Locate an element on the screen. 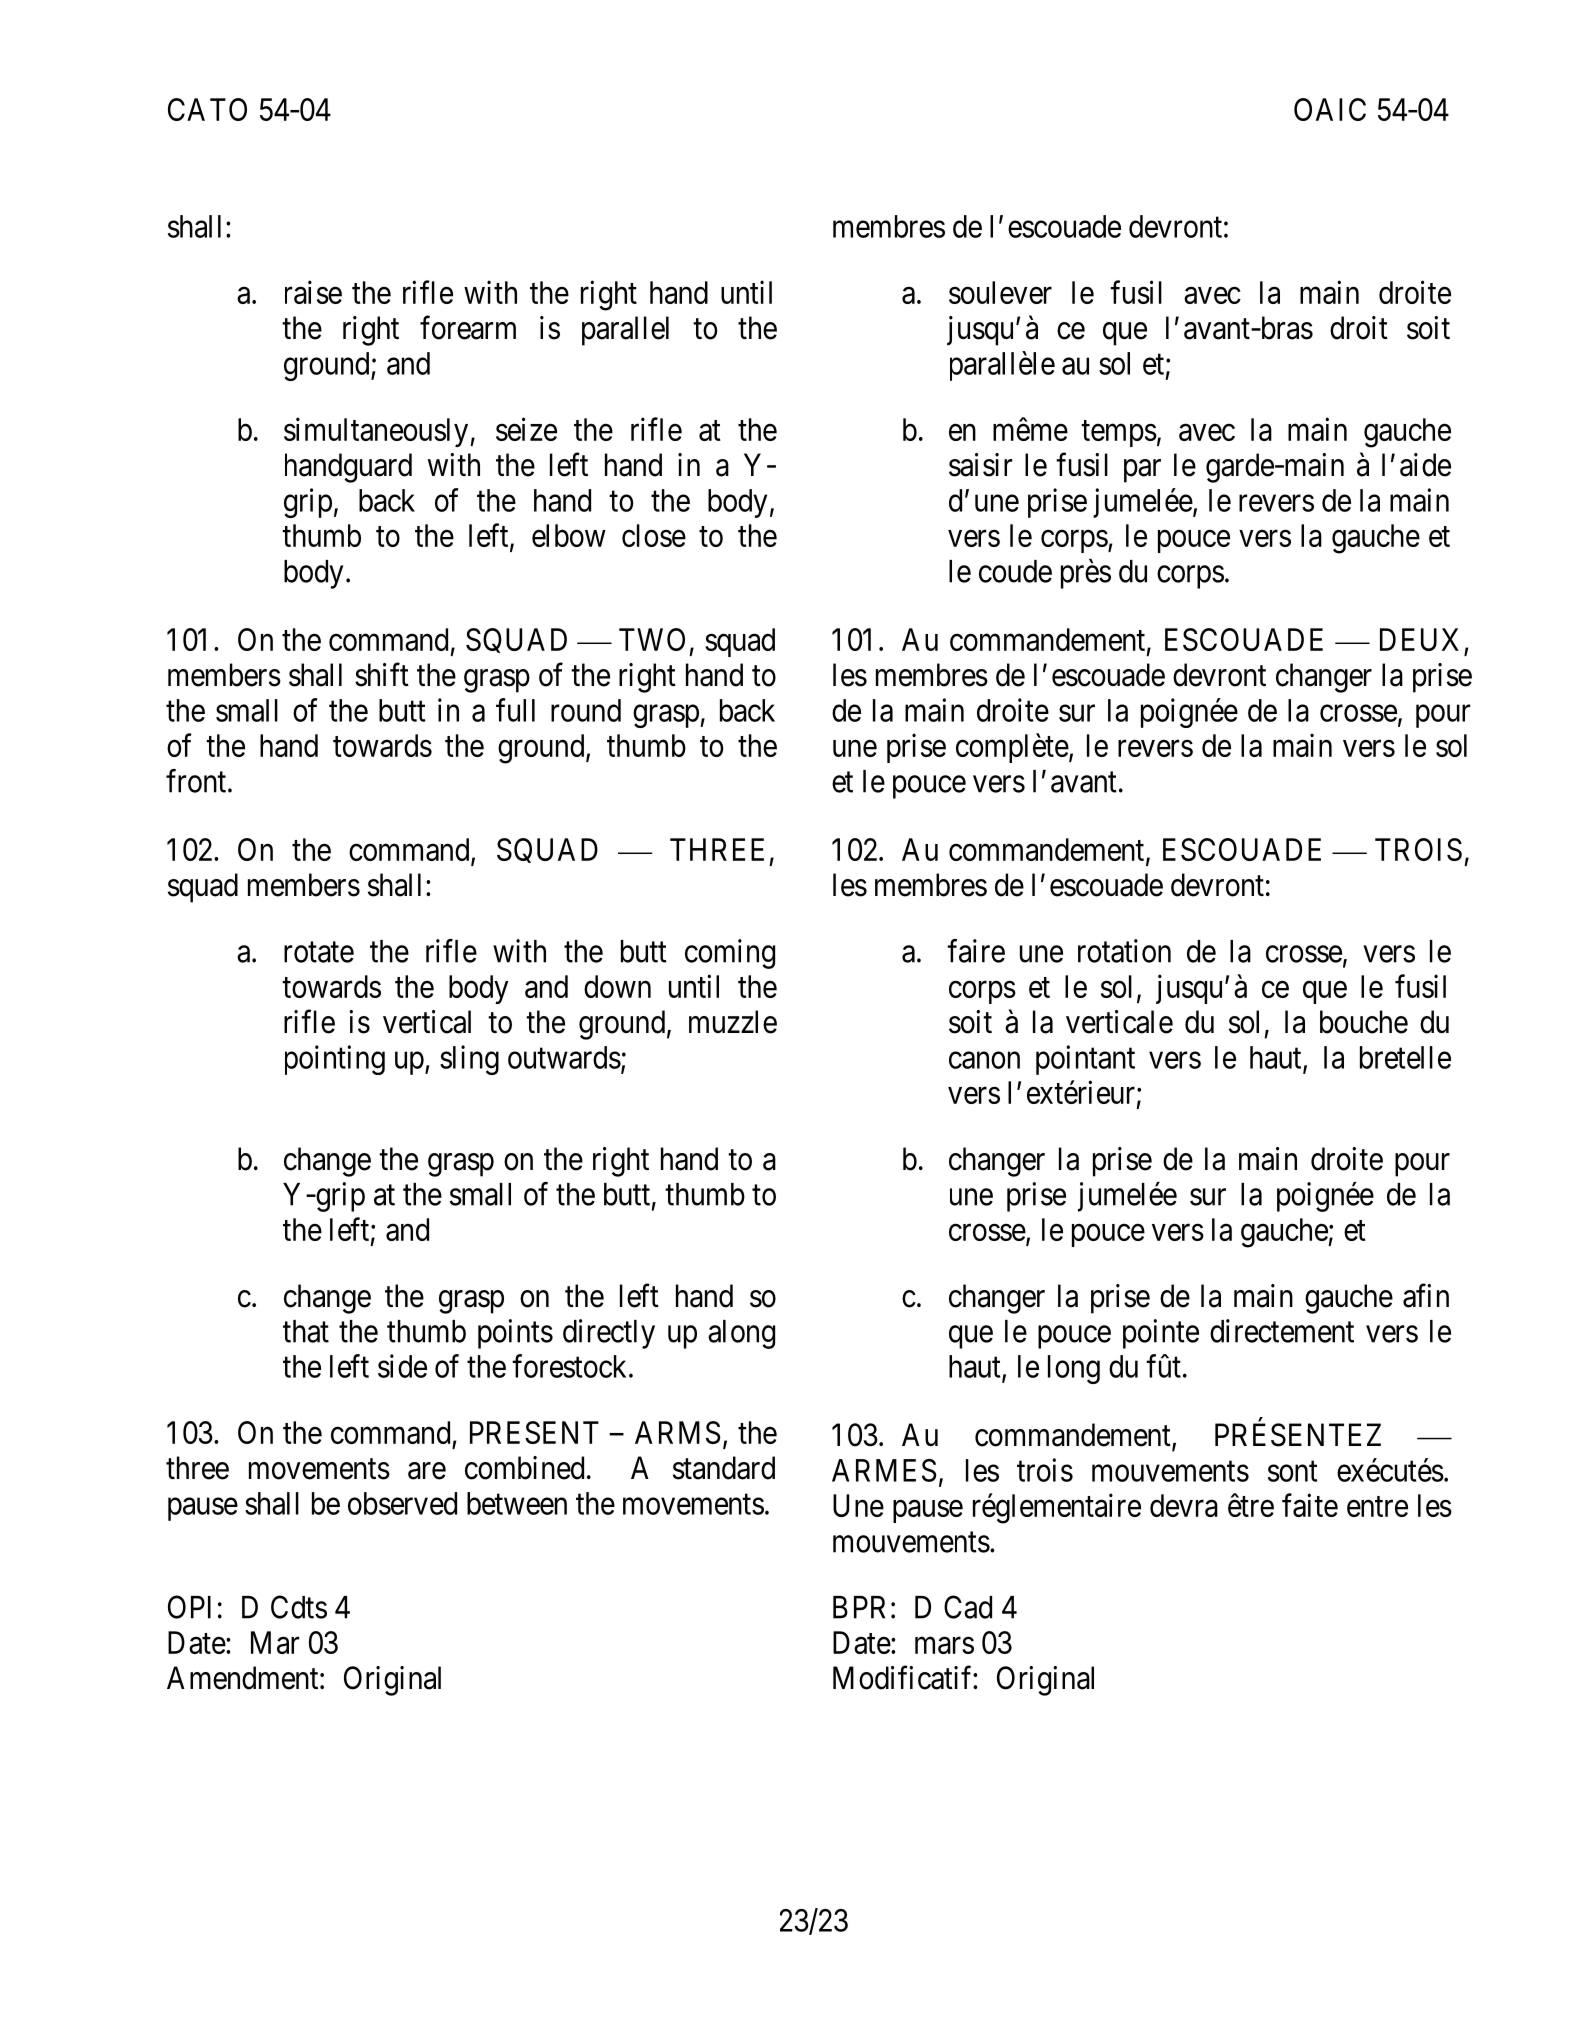 The height and width of the screenshot is (2031, 1570). BPR is located at coordinates (859, 1607).
